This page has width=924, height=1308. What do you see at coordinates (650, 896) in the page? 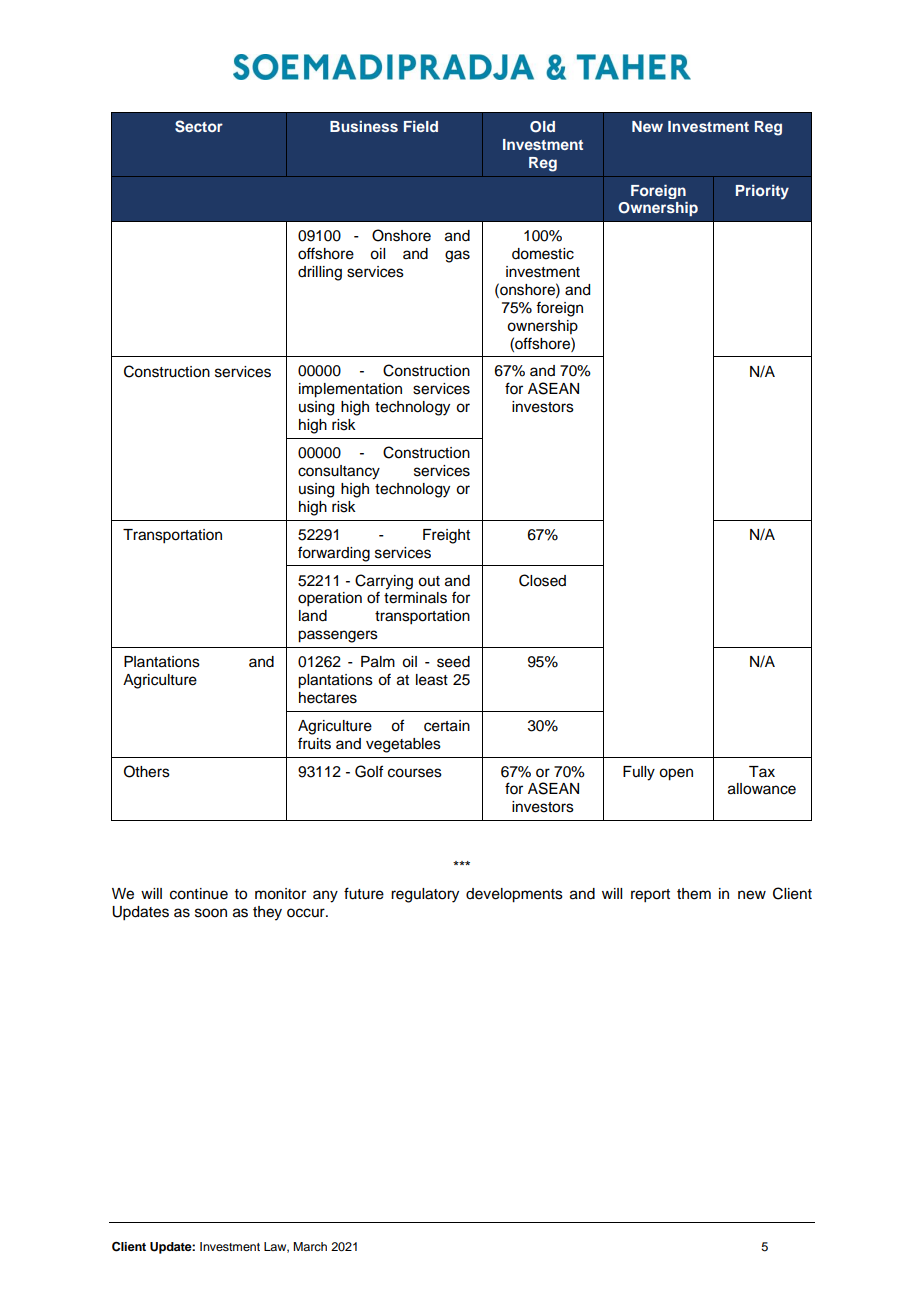
I see `report` at bounding box center [650, 896].
